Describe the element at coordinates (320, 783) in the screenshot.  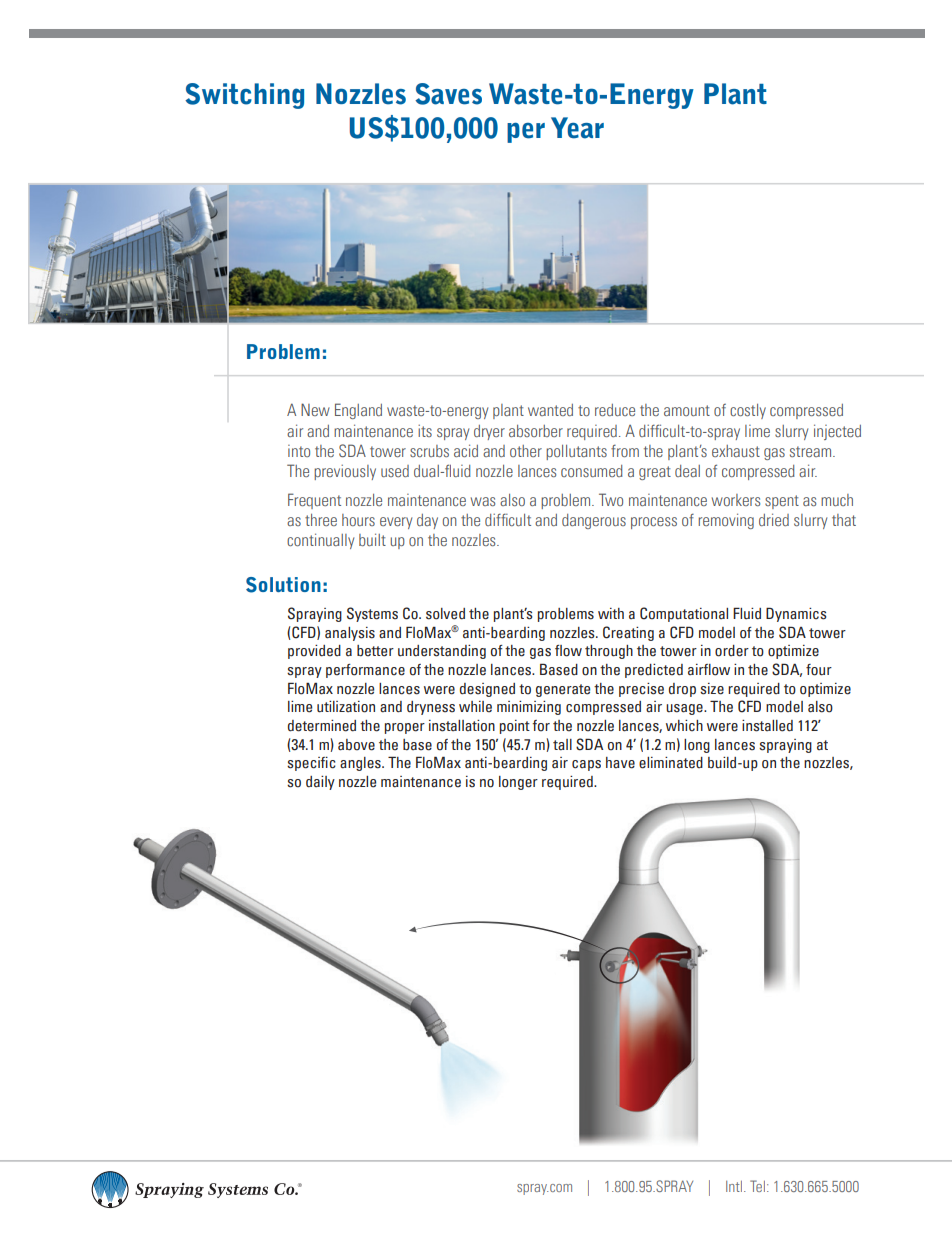
I see `daily` at that location.
